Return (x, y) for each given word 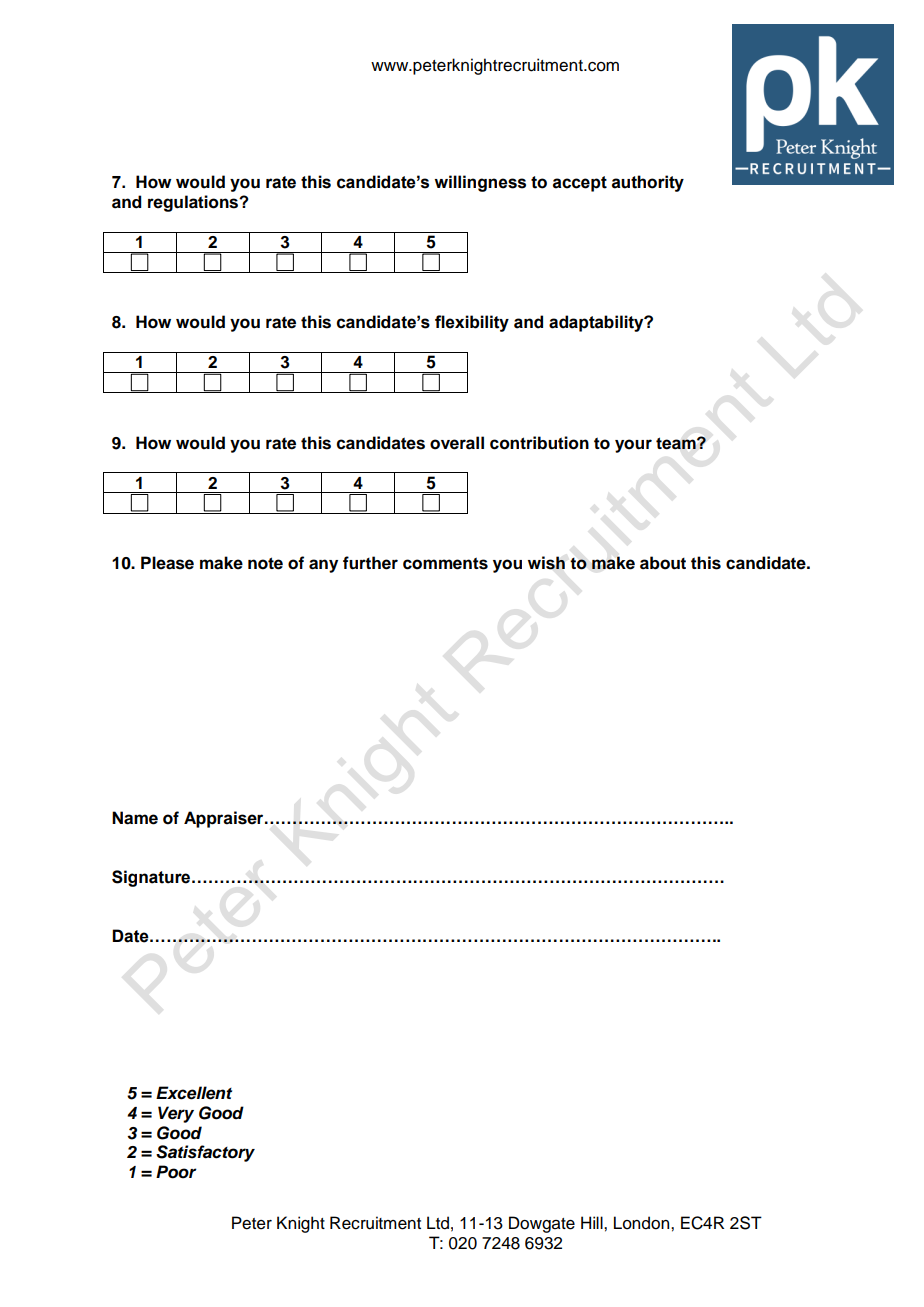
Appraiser (225, 819)
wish (546, 563)
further (370, 563)
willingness (480, 183)
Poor (176, 1172)
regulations (194, 203)
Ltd (438, 1223)
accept (580, 184)
